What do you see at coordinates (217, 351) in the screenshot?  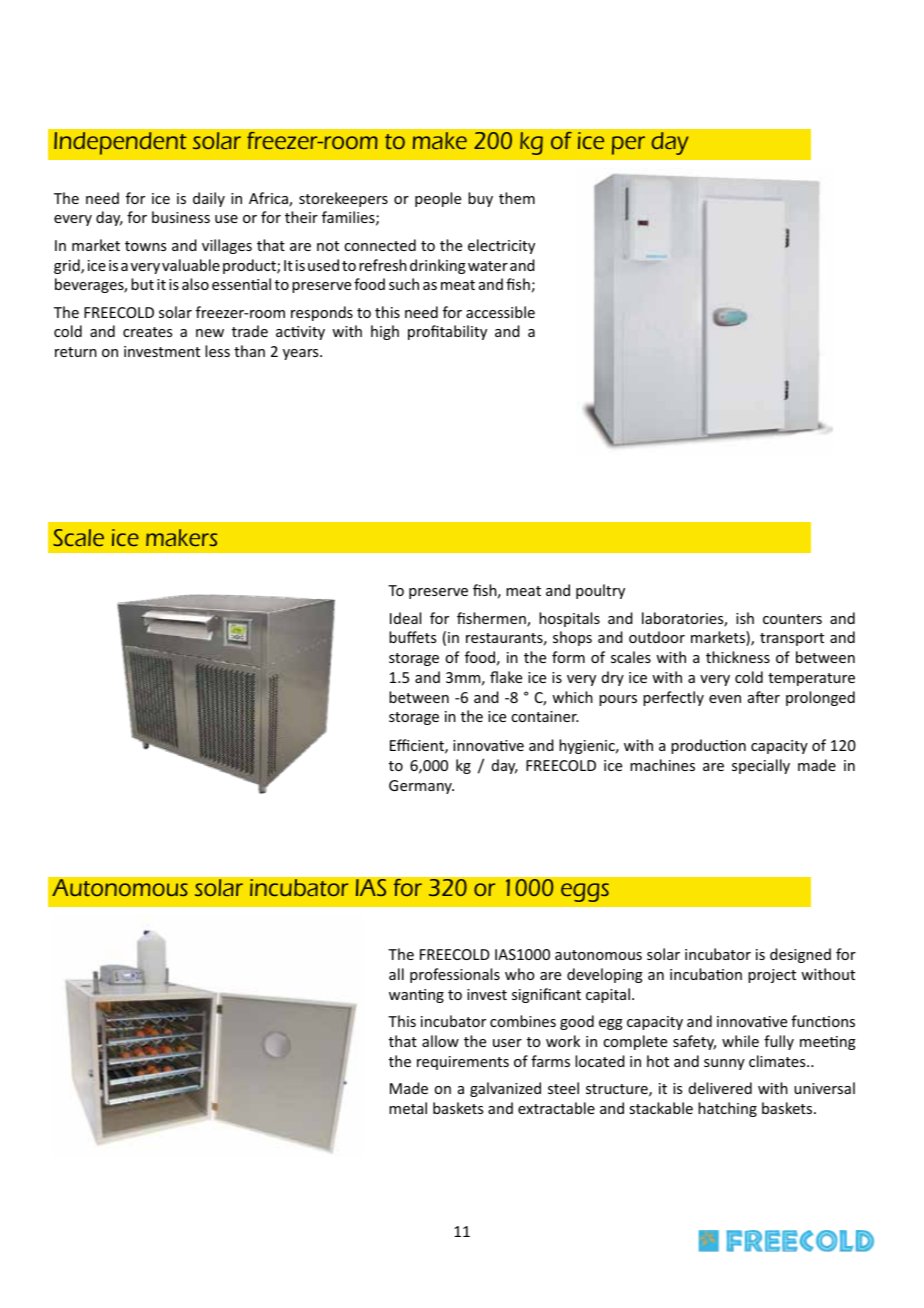 I see `less` at bounding box center [217, 351].
